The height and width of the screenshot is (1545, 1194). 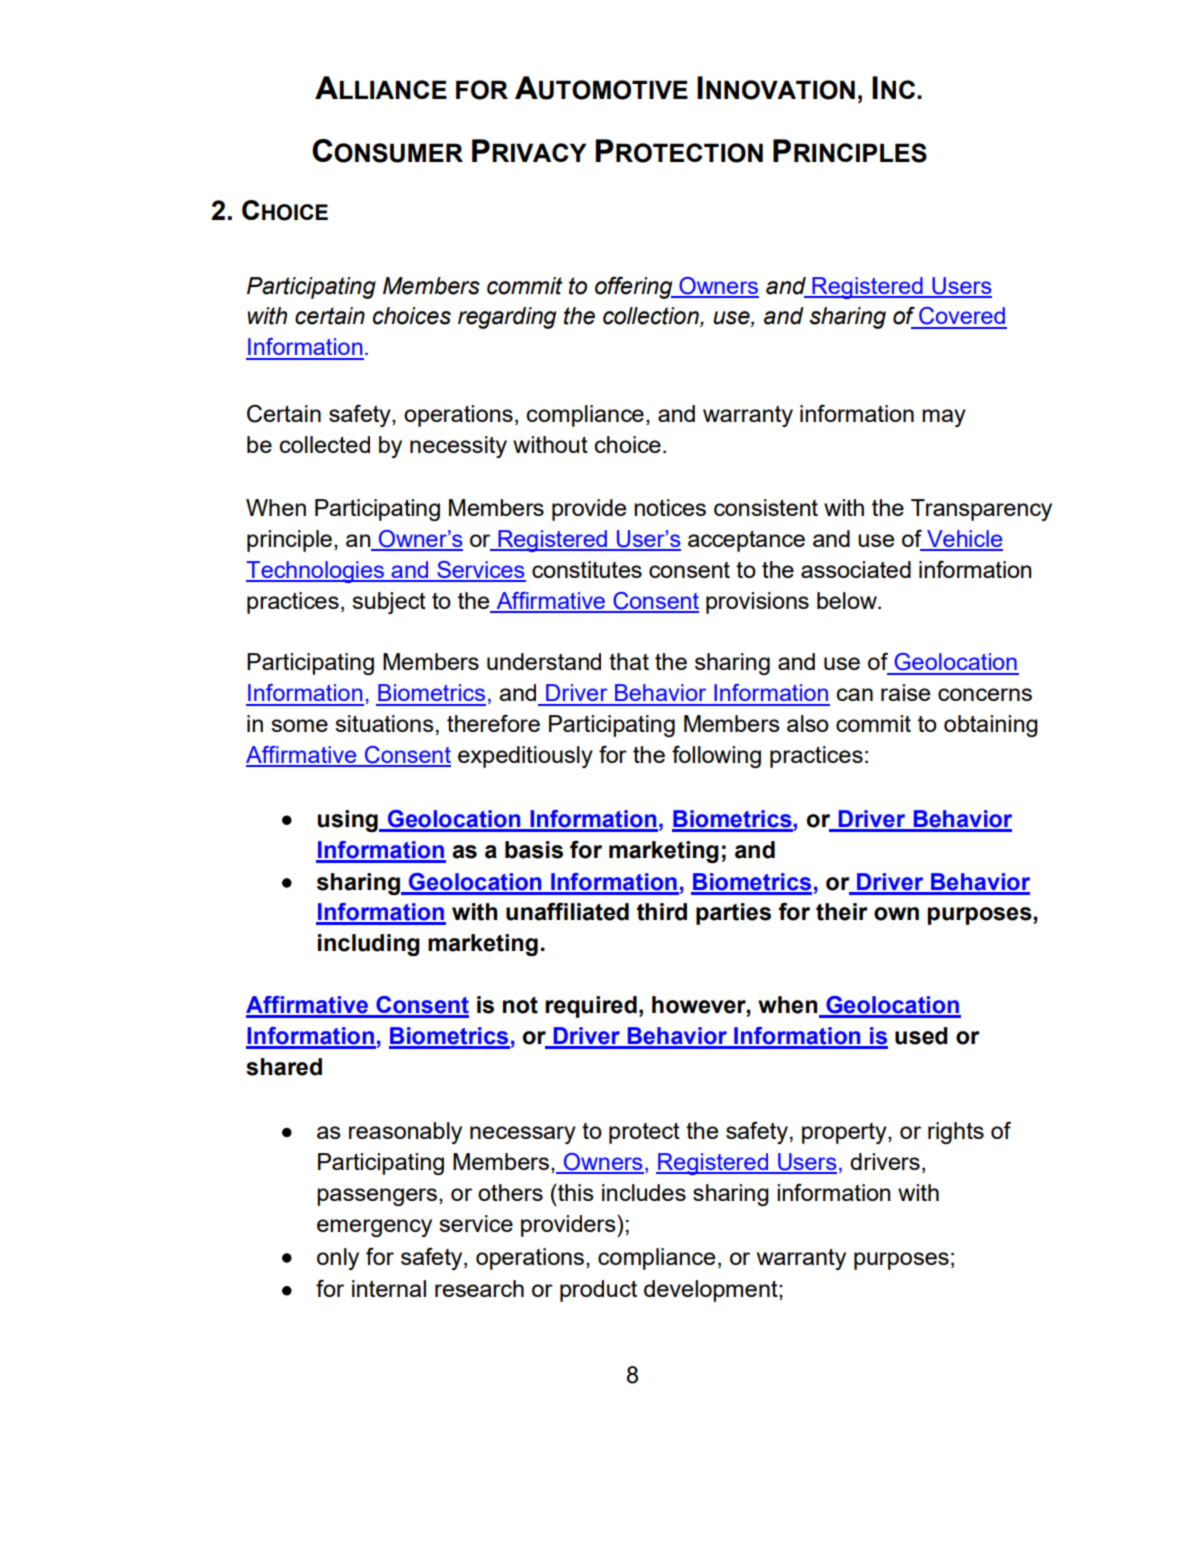 I want to click on following, so click(x=716, y=756).
